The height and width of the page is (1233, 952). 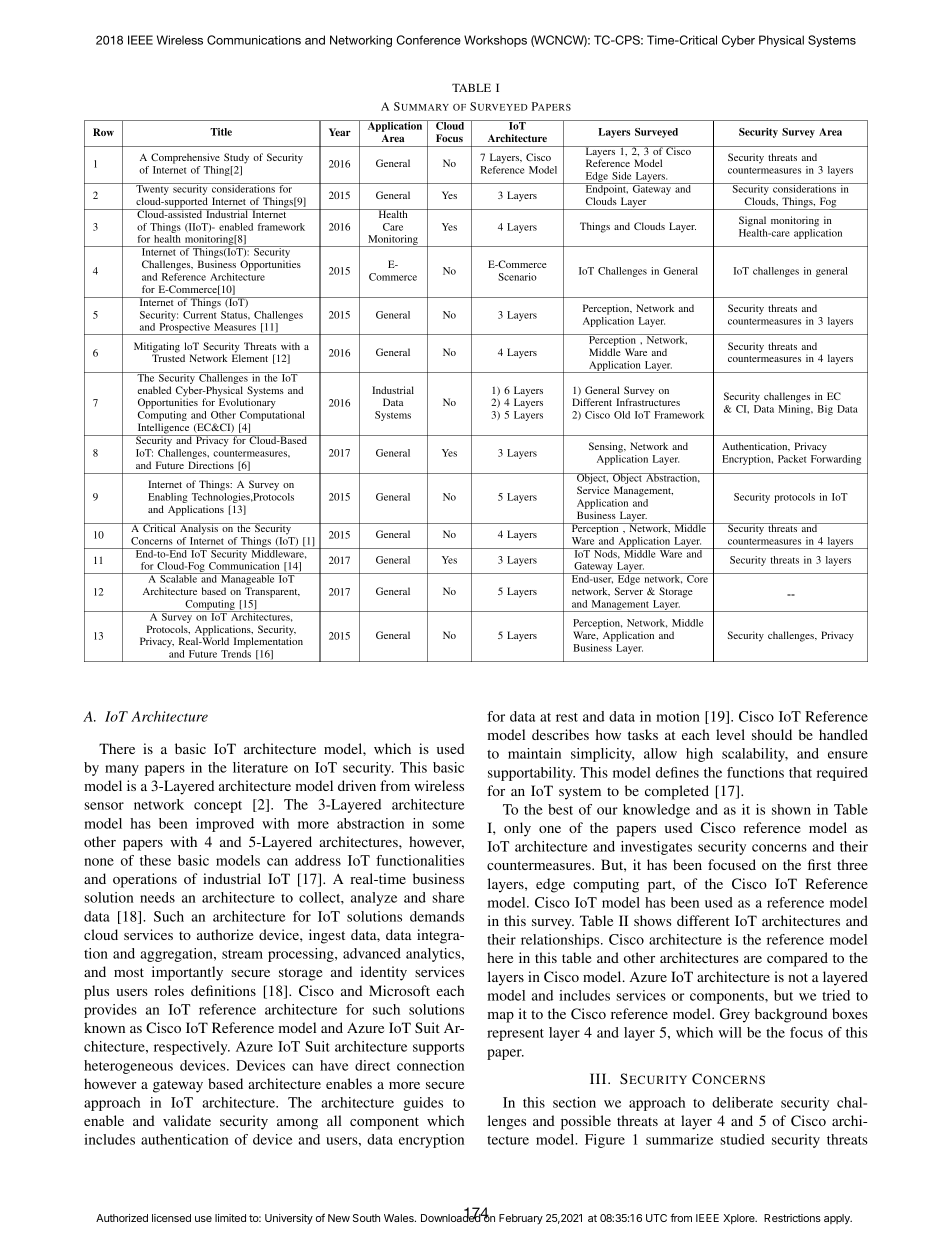 I want to click on Workshops, so click(x=495, y=41).
